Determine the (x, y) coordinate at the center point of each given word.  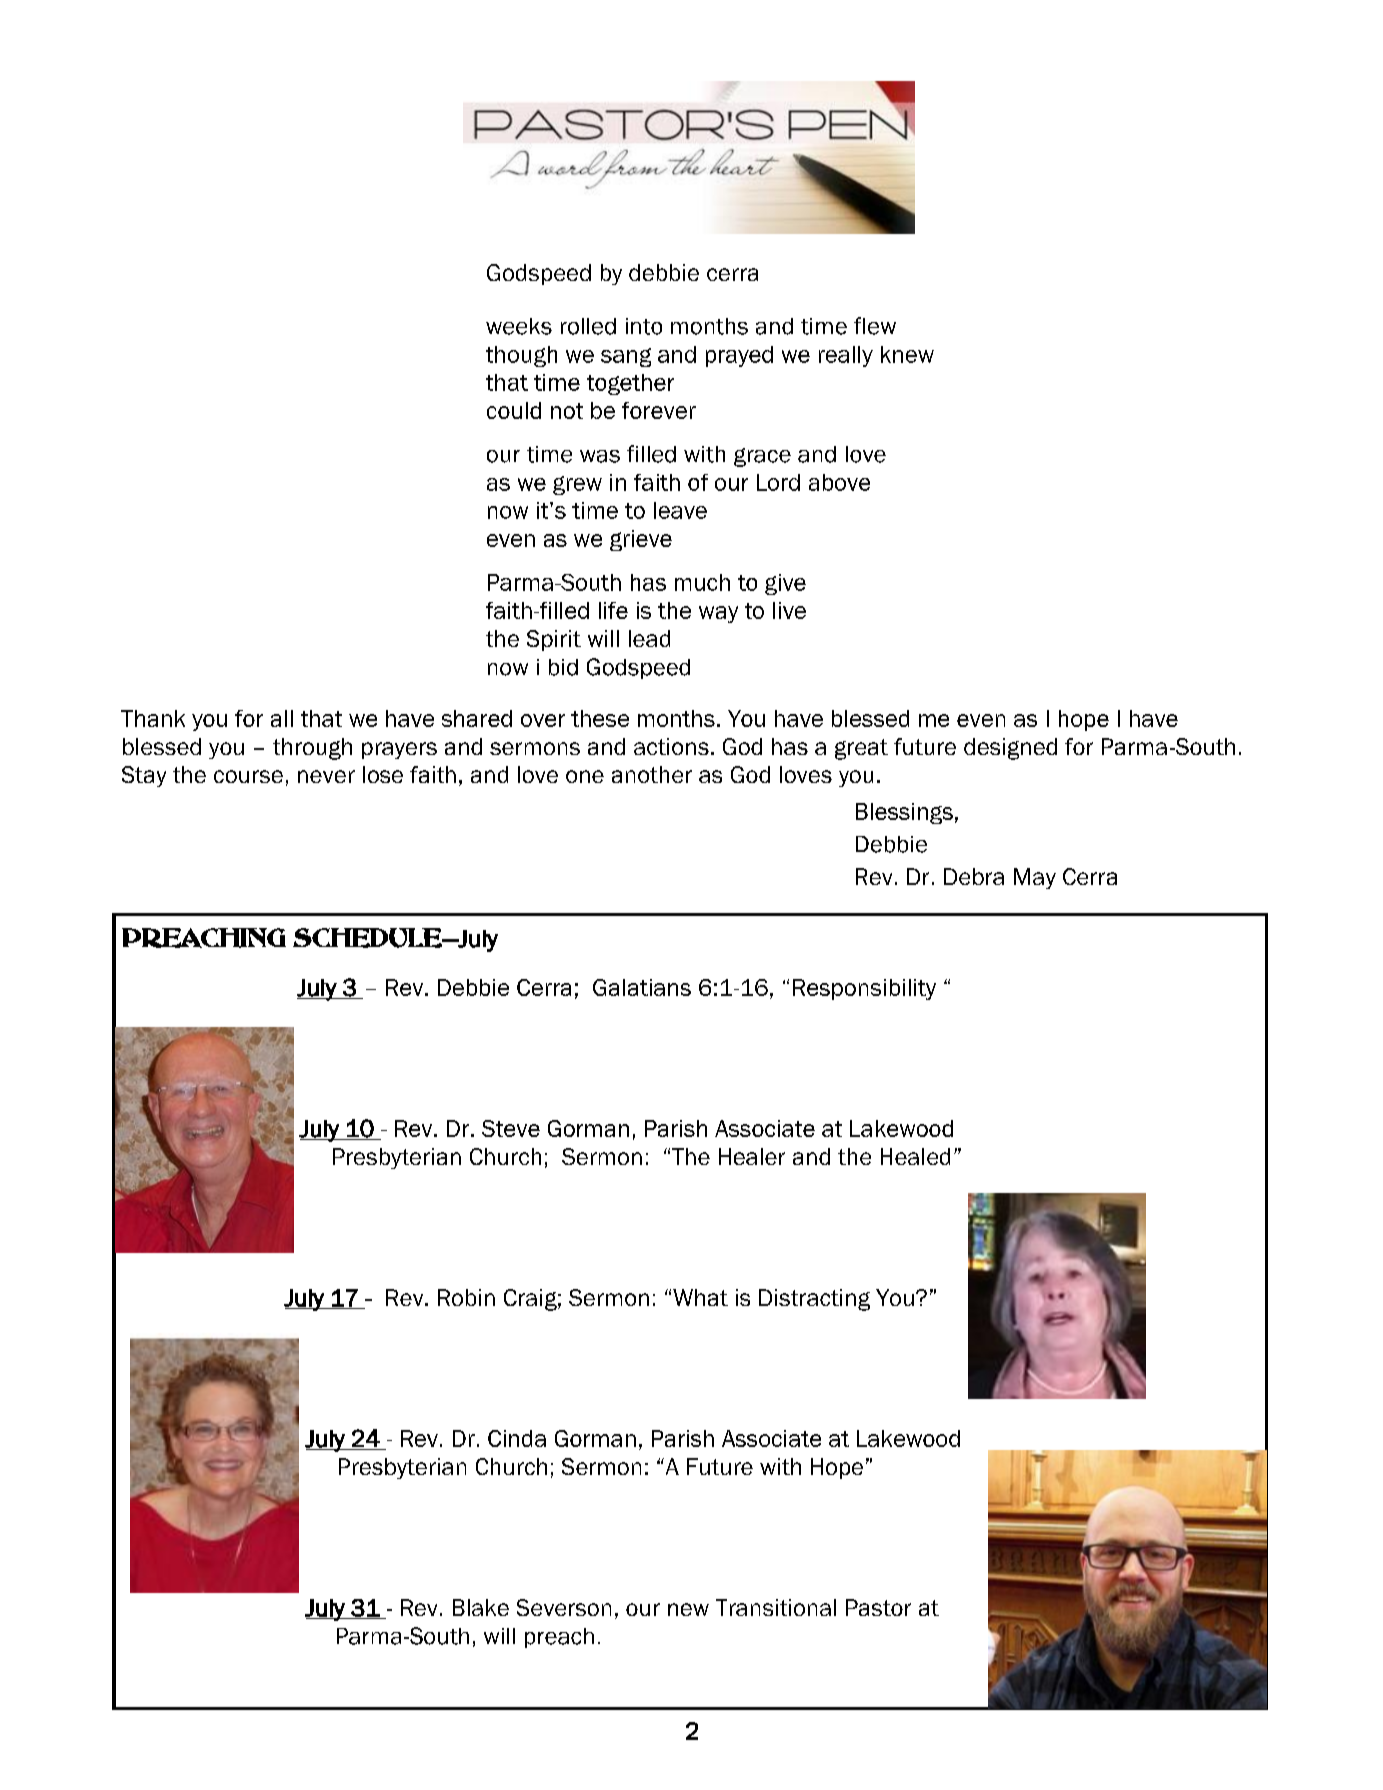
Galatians (642, 987)
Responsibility (864, 989)
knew (907, 354)
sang (626, 357)
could (514, 410)
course (248, 776)
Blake (481, 1607)
